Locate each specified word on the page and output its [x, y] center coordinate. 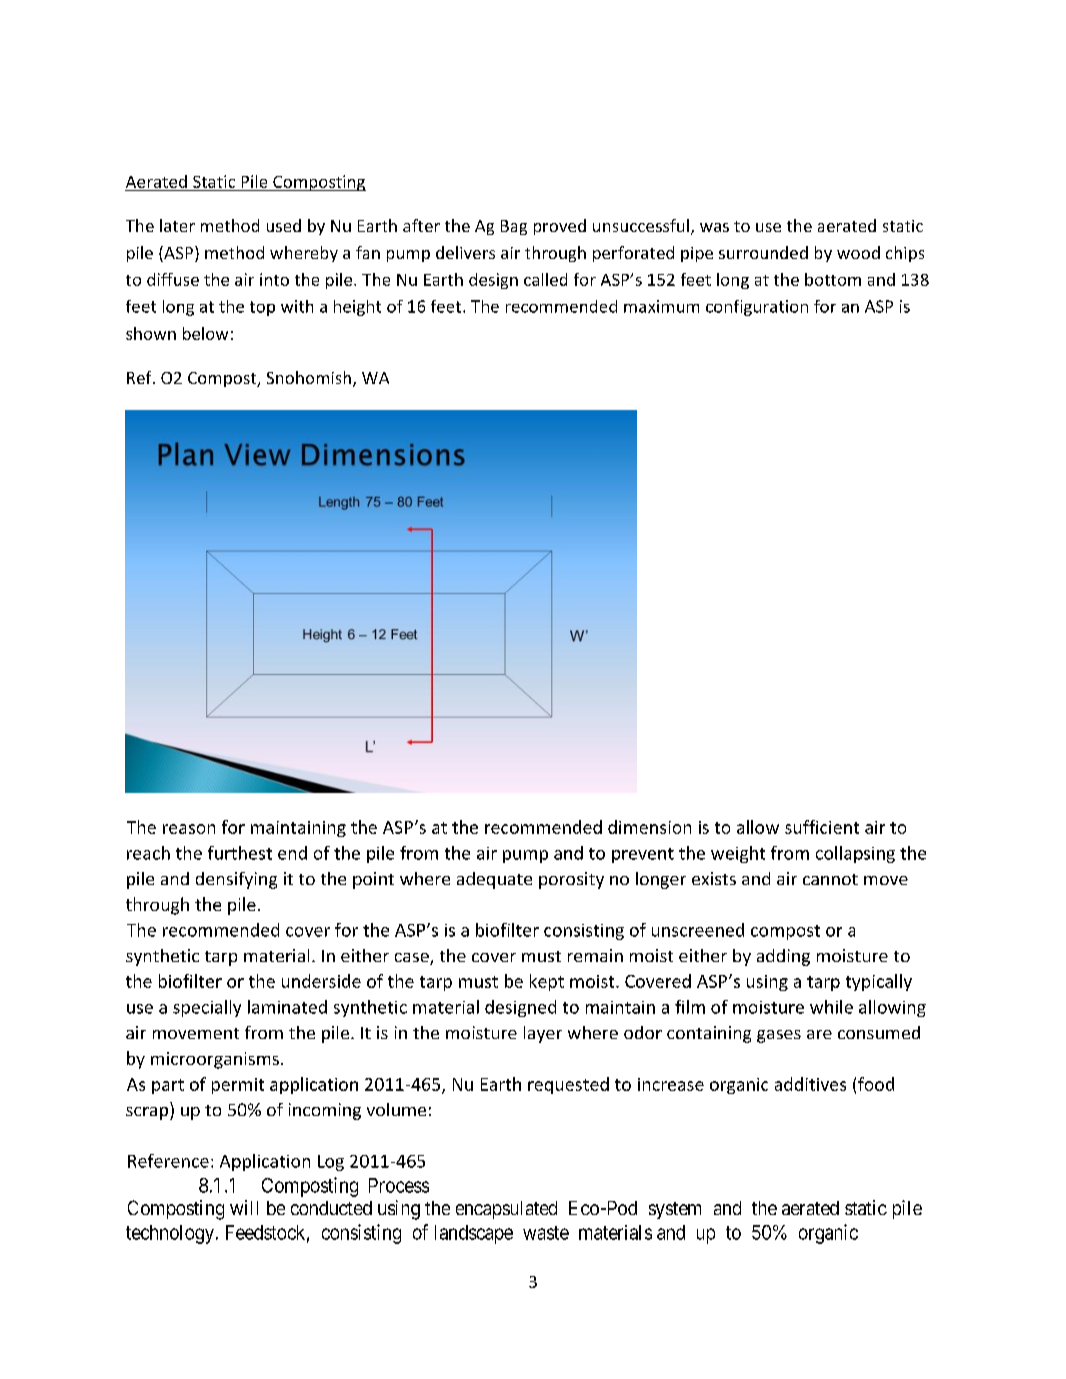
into [274, 279]
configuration [757, 308]
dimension [649, 827]
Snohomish [309, 377]
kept [547, 982]
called [545, 279]
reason [189, 829]
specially [207, 1008]
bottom [833, 279]
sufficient [822, 827]
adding [783, 957]
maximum [661, 306]
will [244, 1207]
